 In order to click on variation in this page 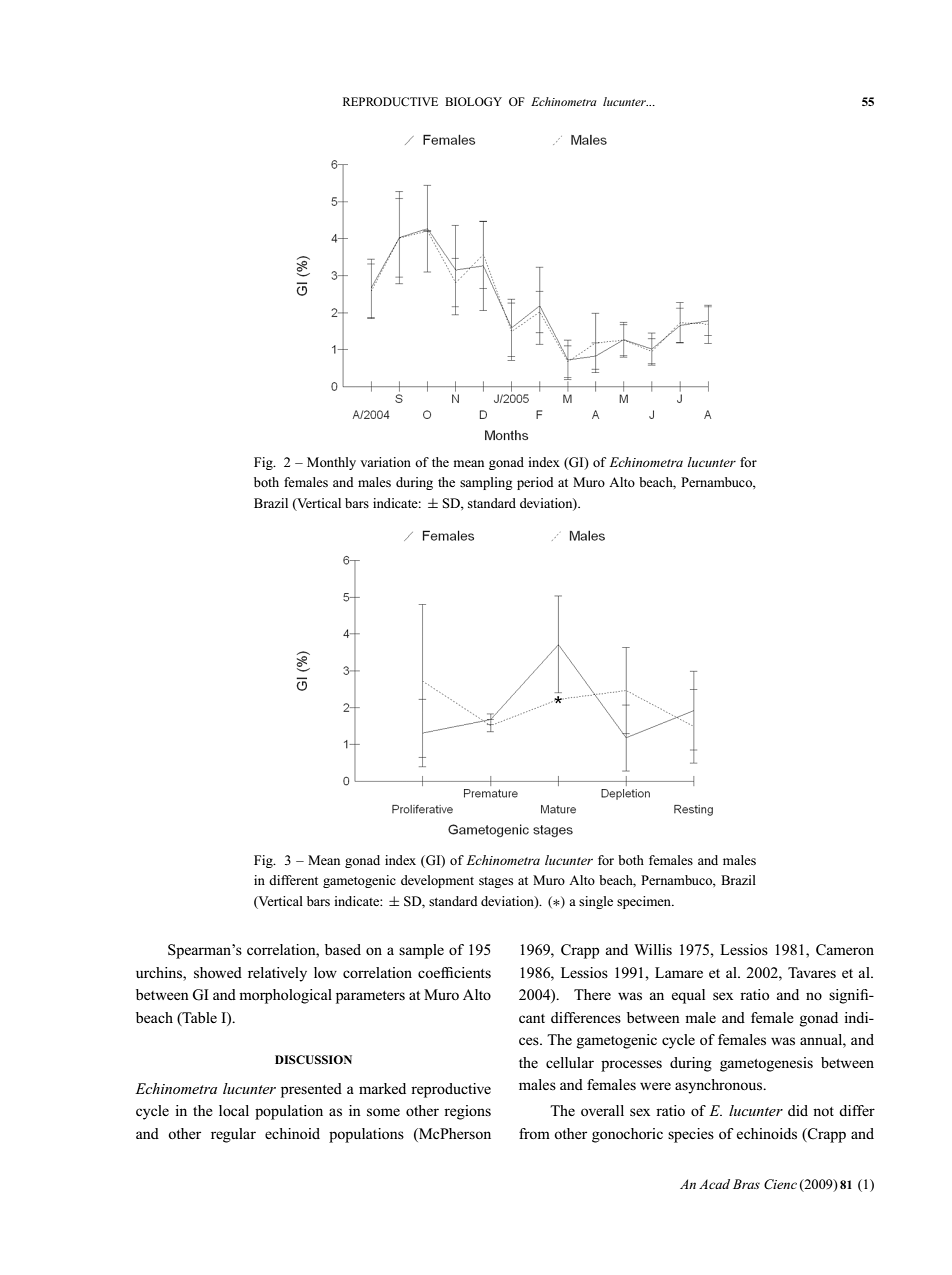, I will do `click(385, 462)`.
